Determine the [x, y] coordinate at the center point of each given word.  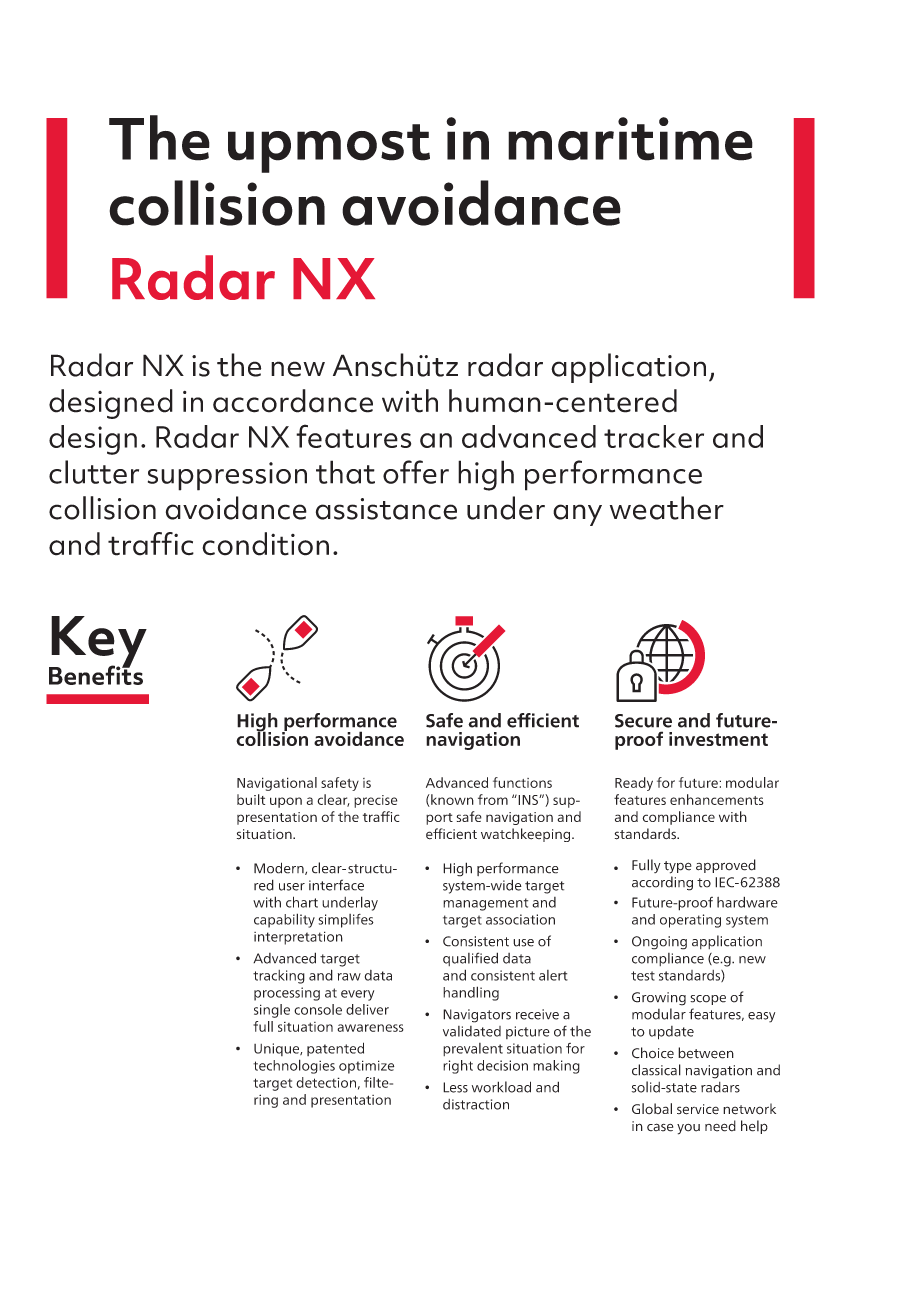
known [451, 800]
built [251, 799]
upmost [329, 148]
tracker [654, 436]
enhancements [716, 799]
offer [416, 472]
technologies [294, 1066]
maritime [630, 139]
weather [667, 508]
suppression [227, 476]
